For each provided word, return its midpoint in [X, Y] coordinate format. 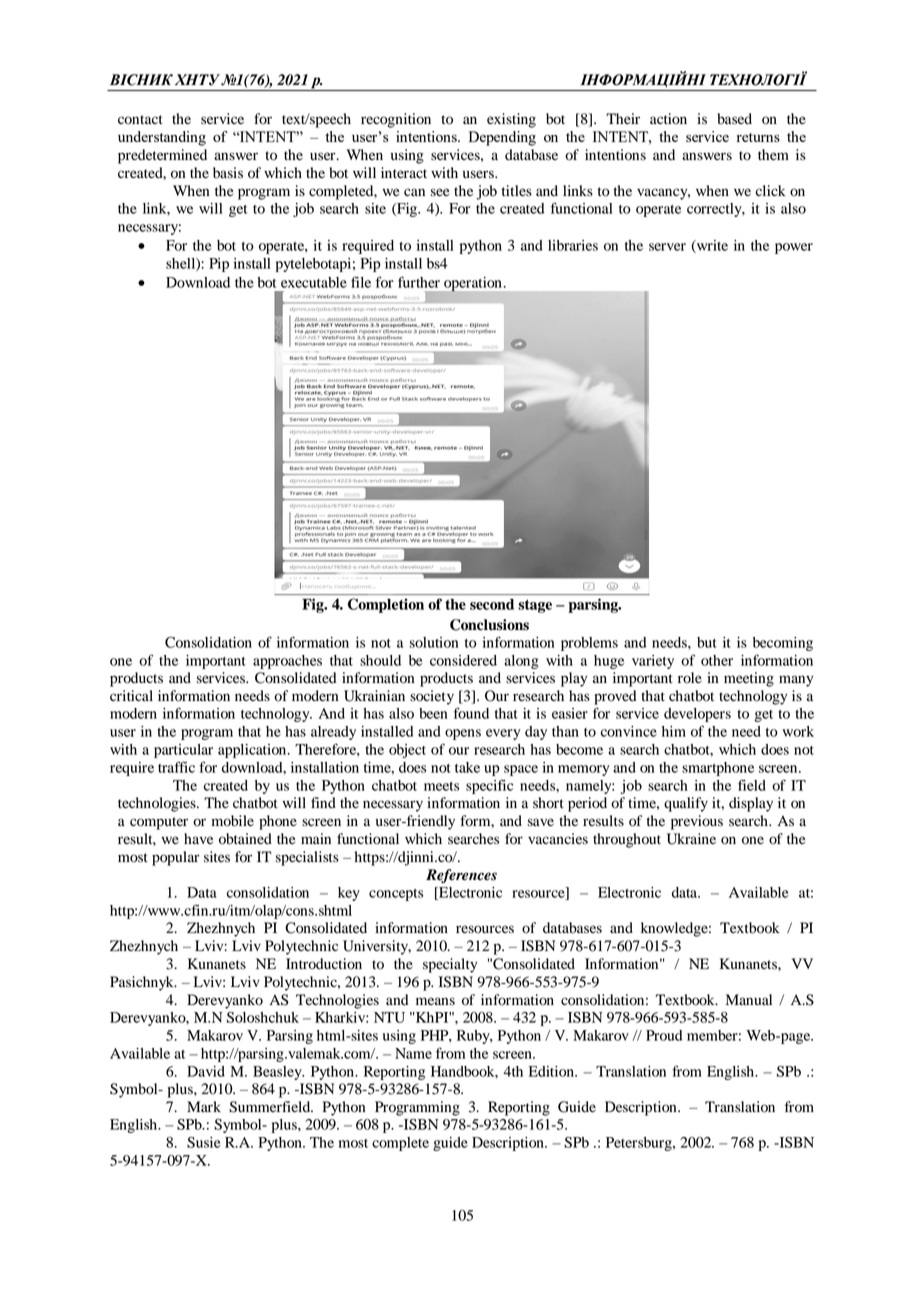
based [734, 119]
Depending [502, 138]
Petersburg [640, 1144]
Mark [204, 1106]
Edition [552, 1071]
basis [228, 173]
